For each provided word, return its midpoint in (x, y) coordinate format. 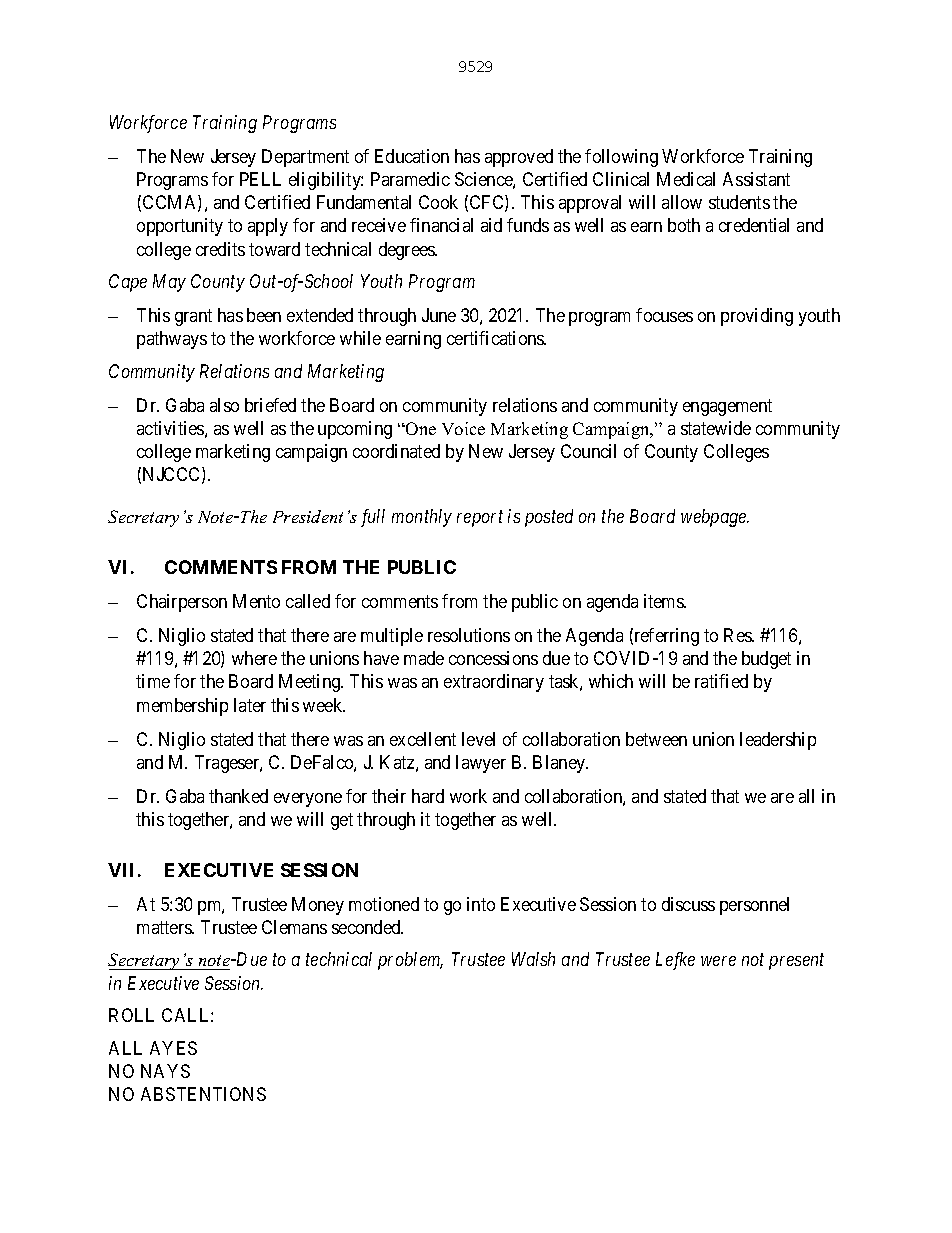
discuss (688, 904)
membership (182, 707)
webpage (715, 518)
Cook (438, 202)
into (481, 904)
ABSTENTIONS (203, 1094)
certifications (496, 338)
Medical (686, 179)
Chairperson (182, 603)
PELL (260, 179)
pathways (172, 340)
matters (165, 927)
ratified (721, 681)
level (478, 739)
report (480, 519)
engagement (727, 407)
